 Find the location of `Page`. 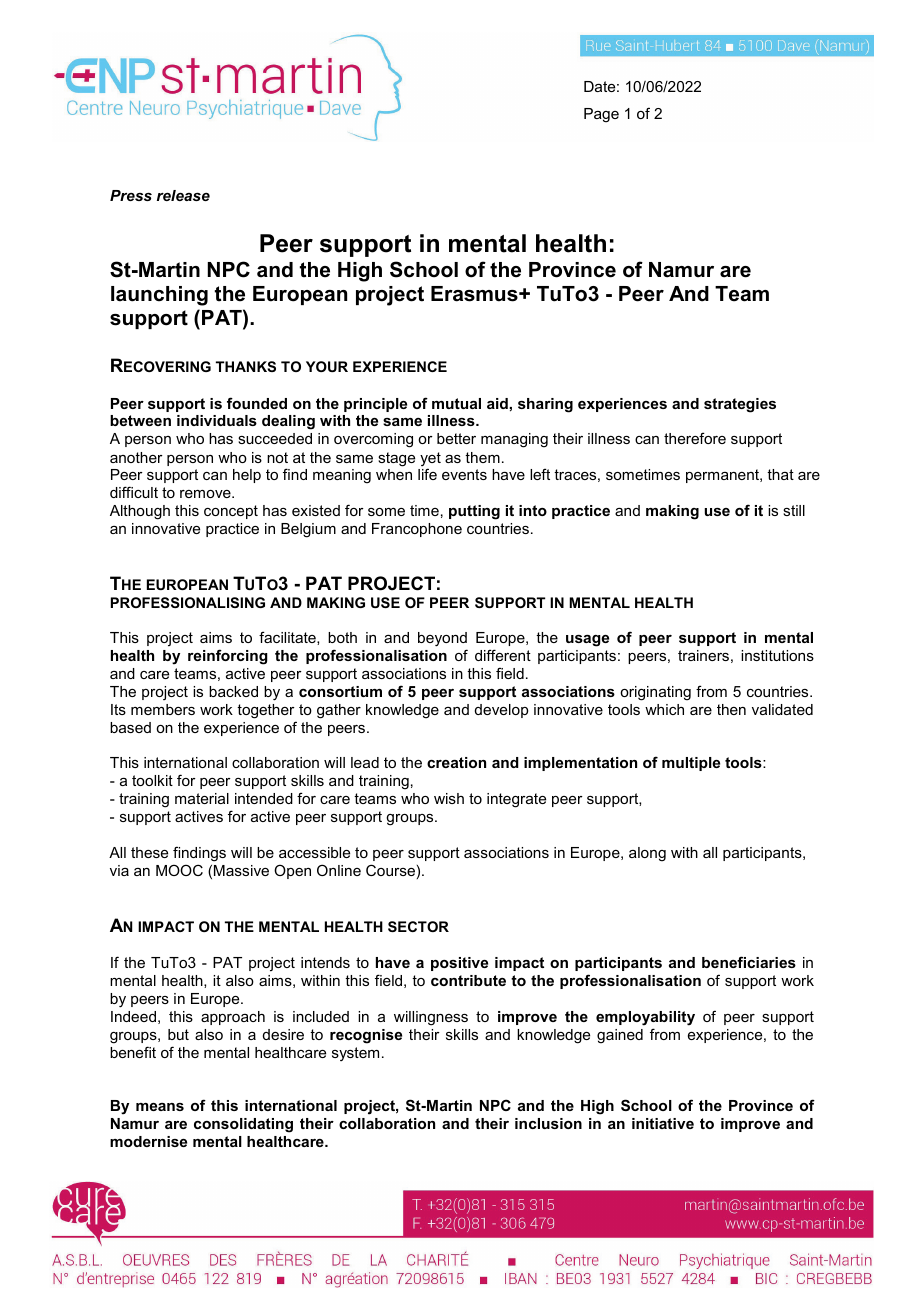

Page is located at coordinates (601, 115).
